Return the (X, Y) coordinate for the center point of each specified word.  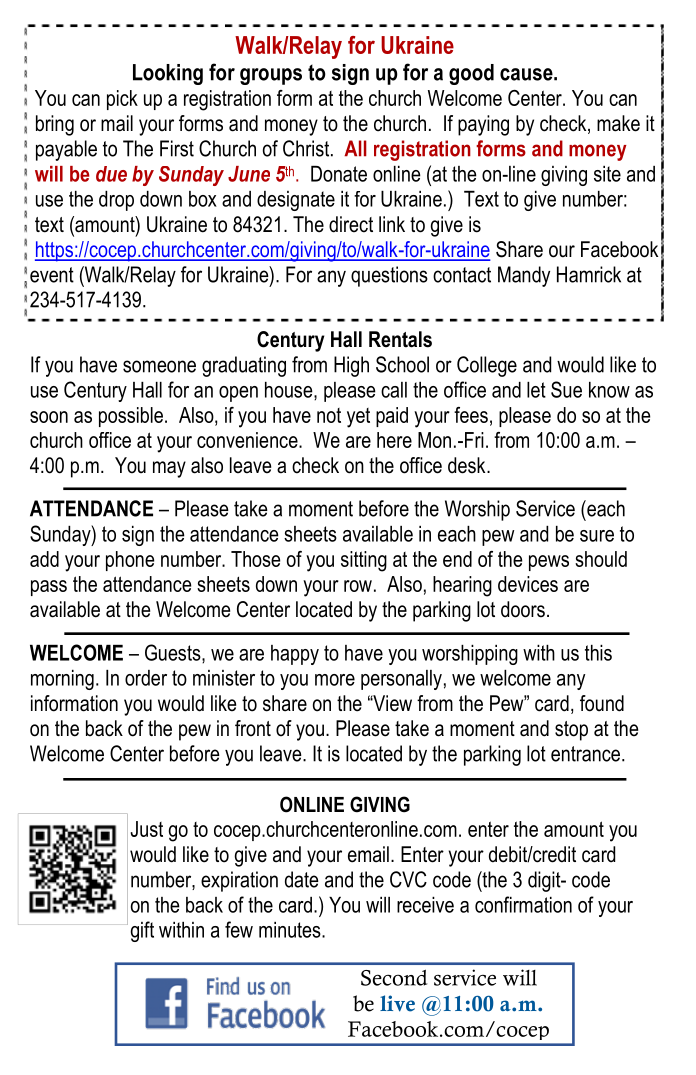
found (602, 703)
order (146, 678)
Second (394, 977)
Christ (307, 148)
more (335, 680)
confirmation (523, 904)
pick (122, 100)
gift (142, 931)
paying (483, 125)
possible (131, 417)
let (536, 390)
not (329, 415)
